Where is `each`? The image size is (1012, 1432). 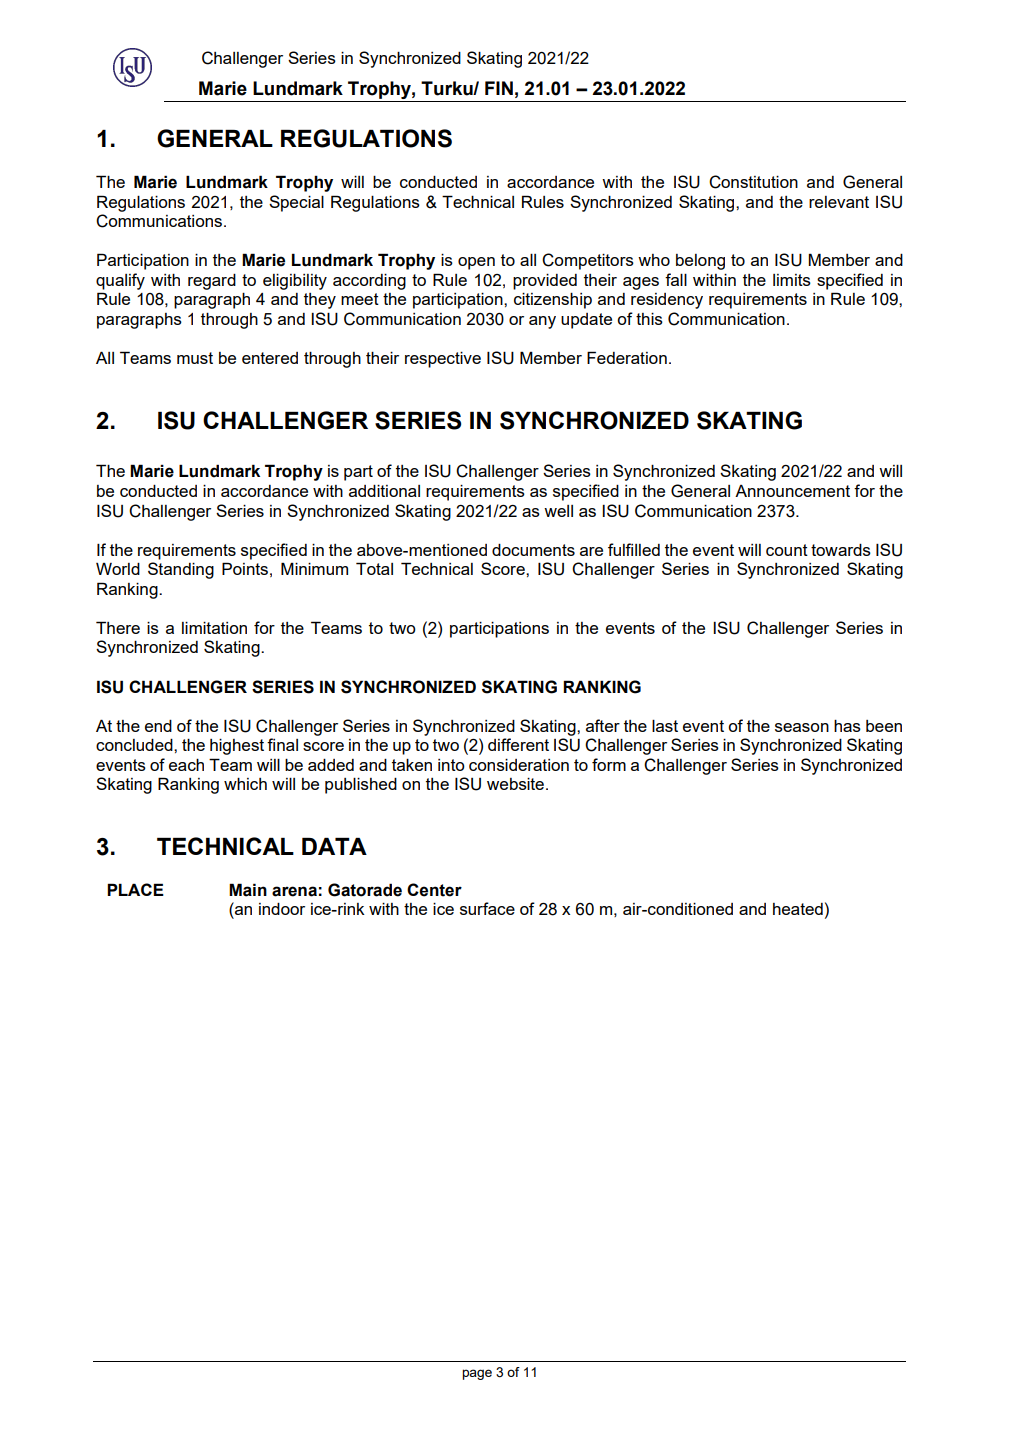 each is located at coordinates (186, 765).
